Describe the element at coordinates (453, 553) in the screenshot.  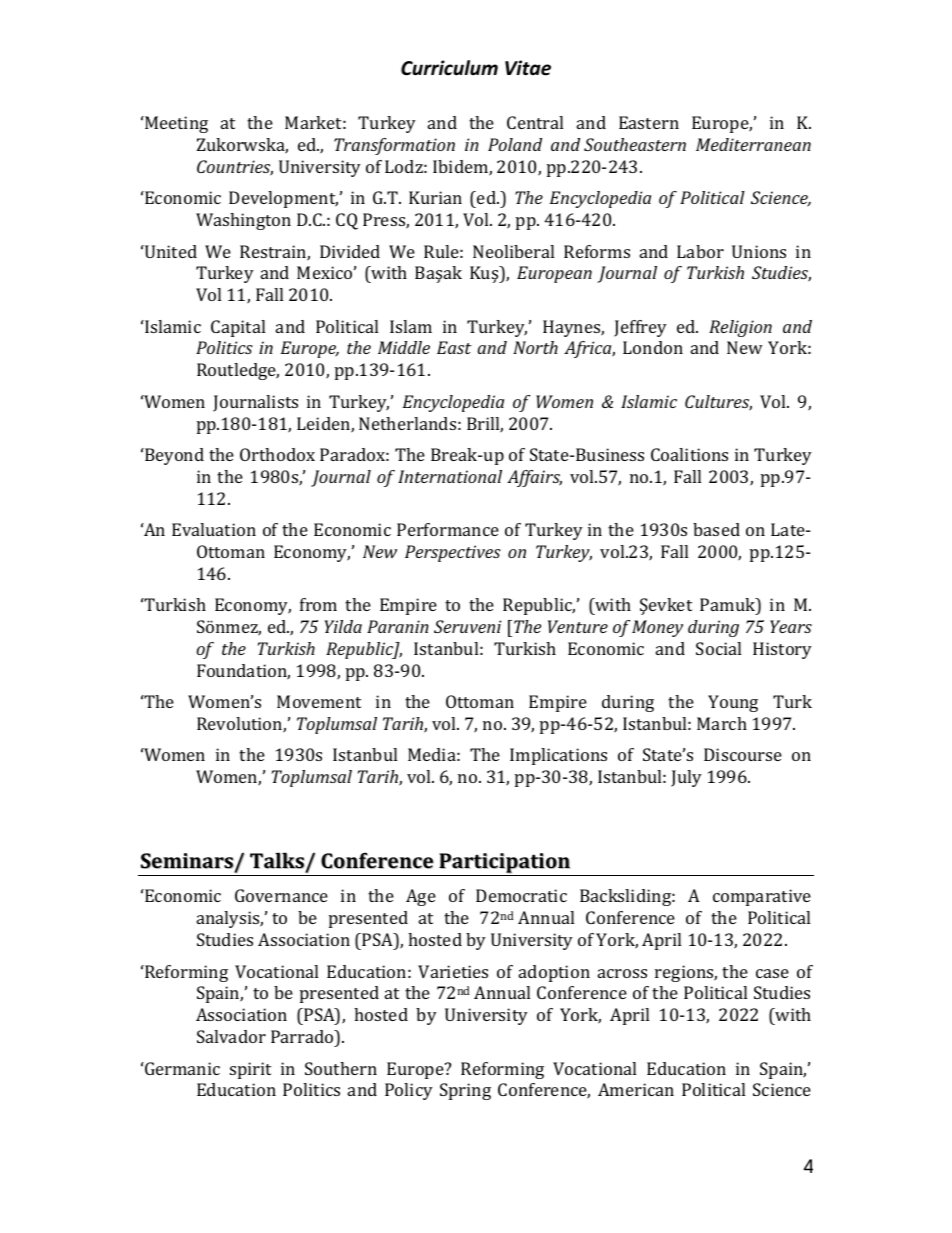
I see `Perspectives` at that location.
